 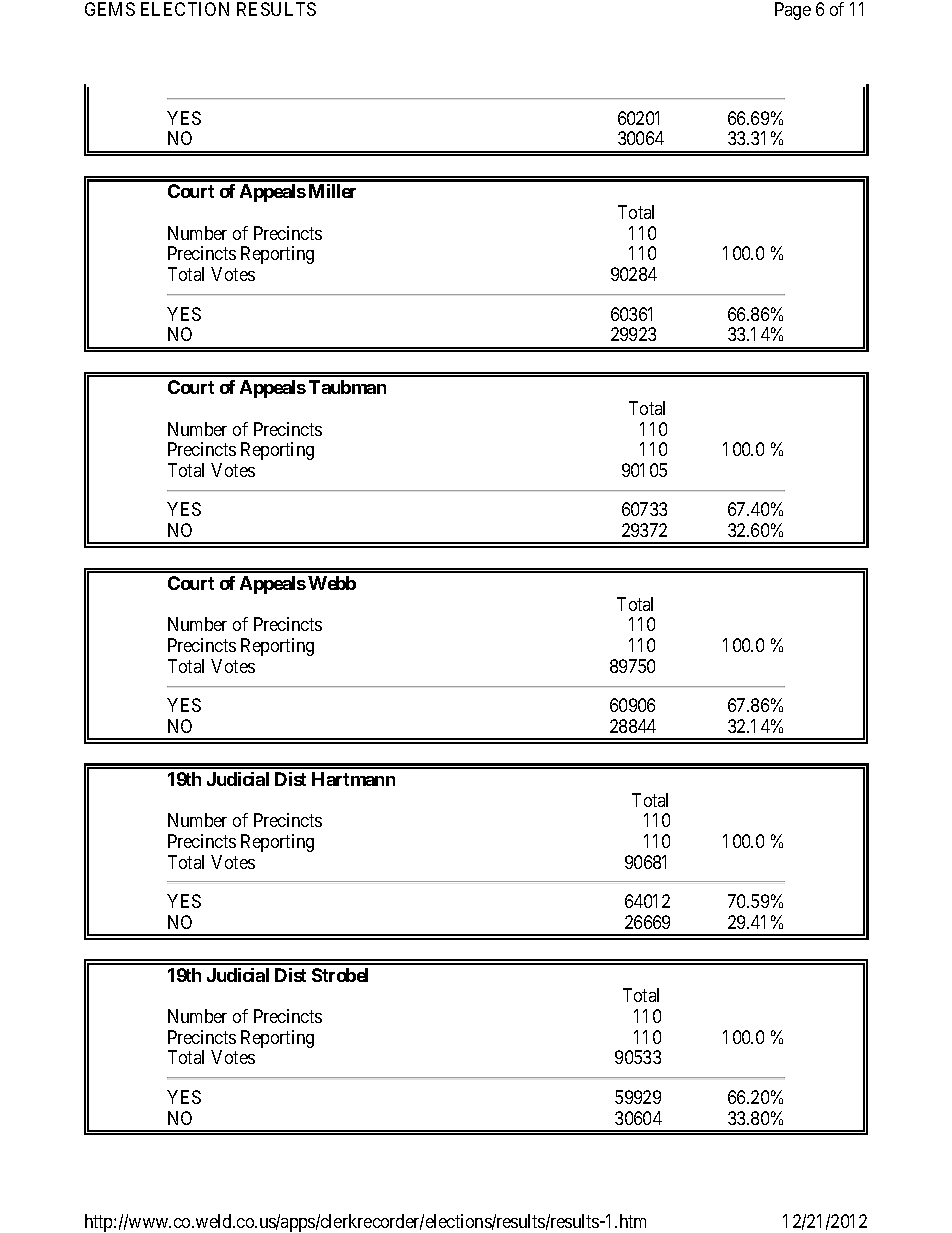 What do you see at coordinates (340, 975) in the image?
I see `Strobel` at bounding box center [340, 975].
